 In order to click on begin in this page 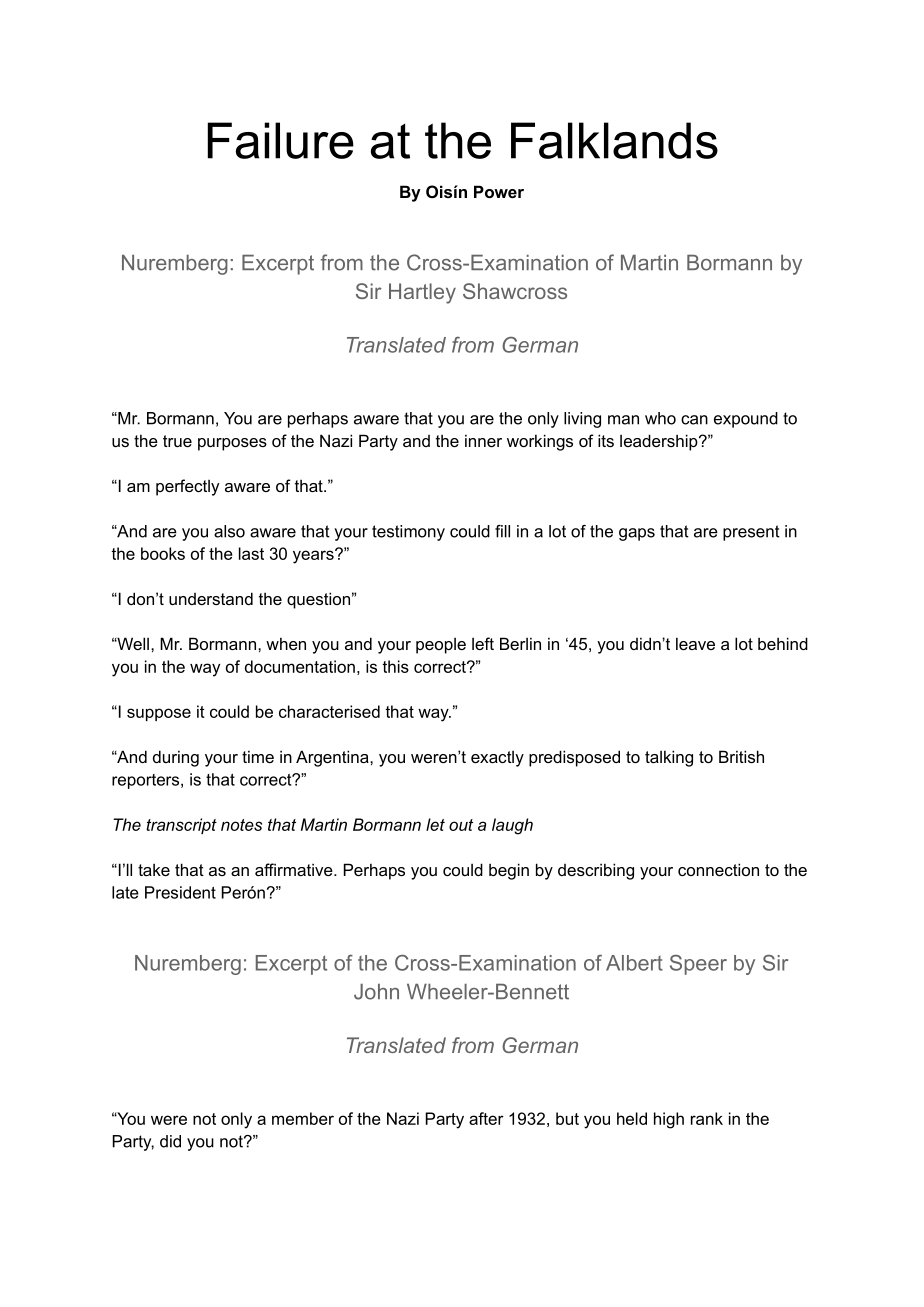, I will do `click(509, 871)`.
